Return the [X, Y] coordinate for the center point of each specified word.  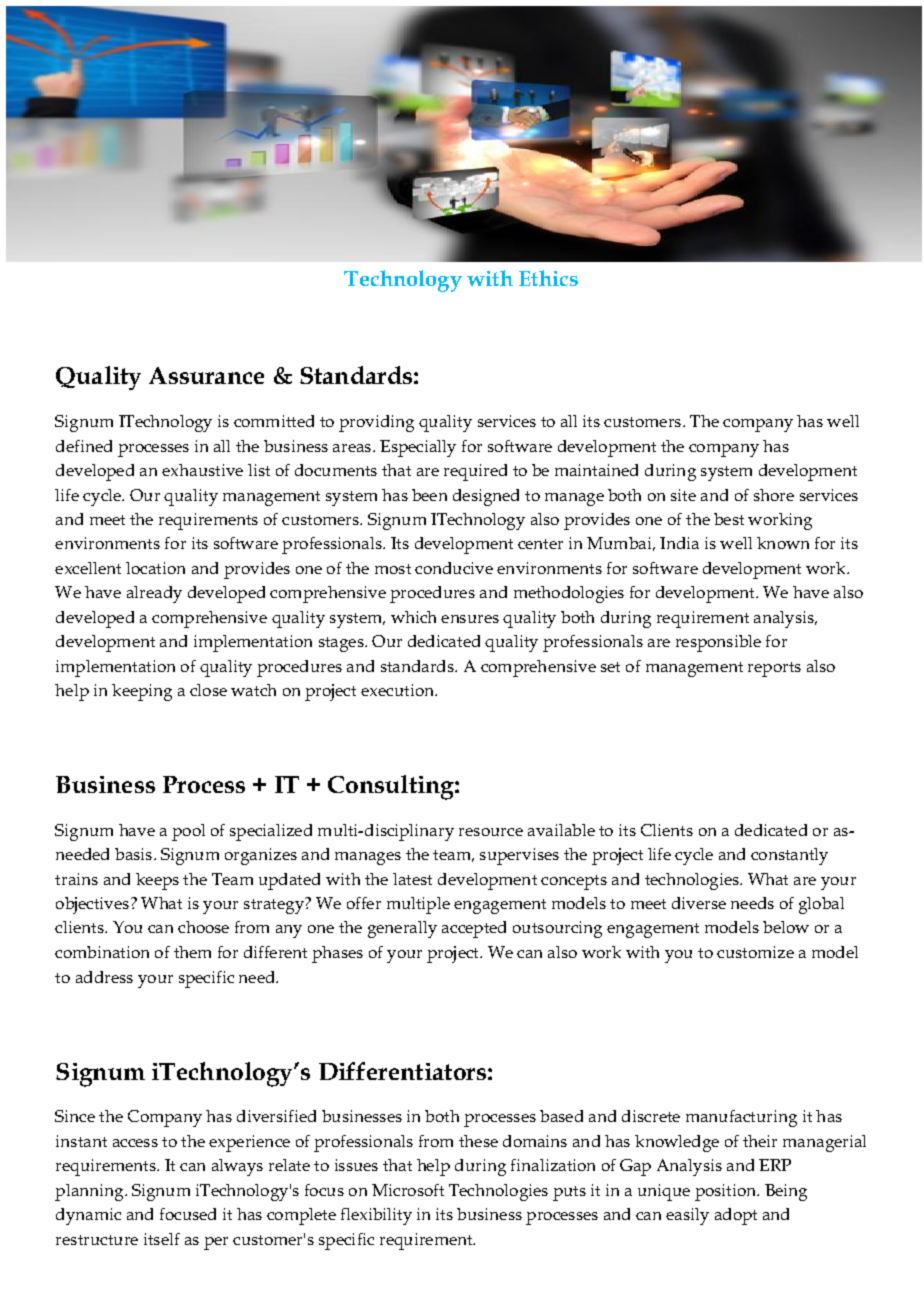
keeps [157, 881]
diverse [699, 903]
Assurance [206, 375]
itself [162, 1239]
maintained [596, 470]
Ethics [548, 278]
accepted [474, 929]
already [154, 594]
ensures [470, 619]
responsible [718, 643]
